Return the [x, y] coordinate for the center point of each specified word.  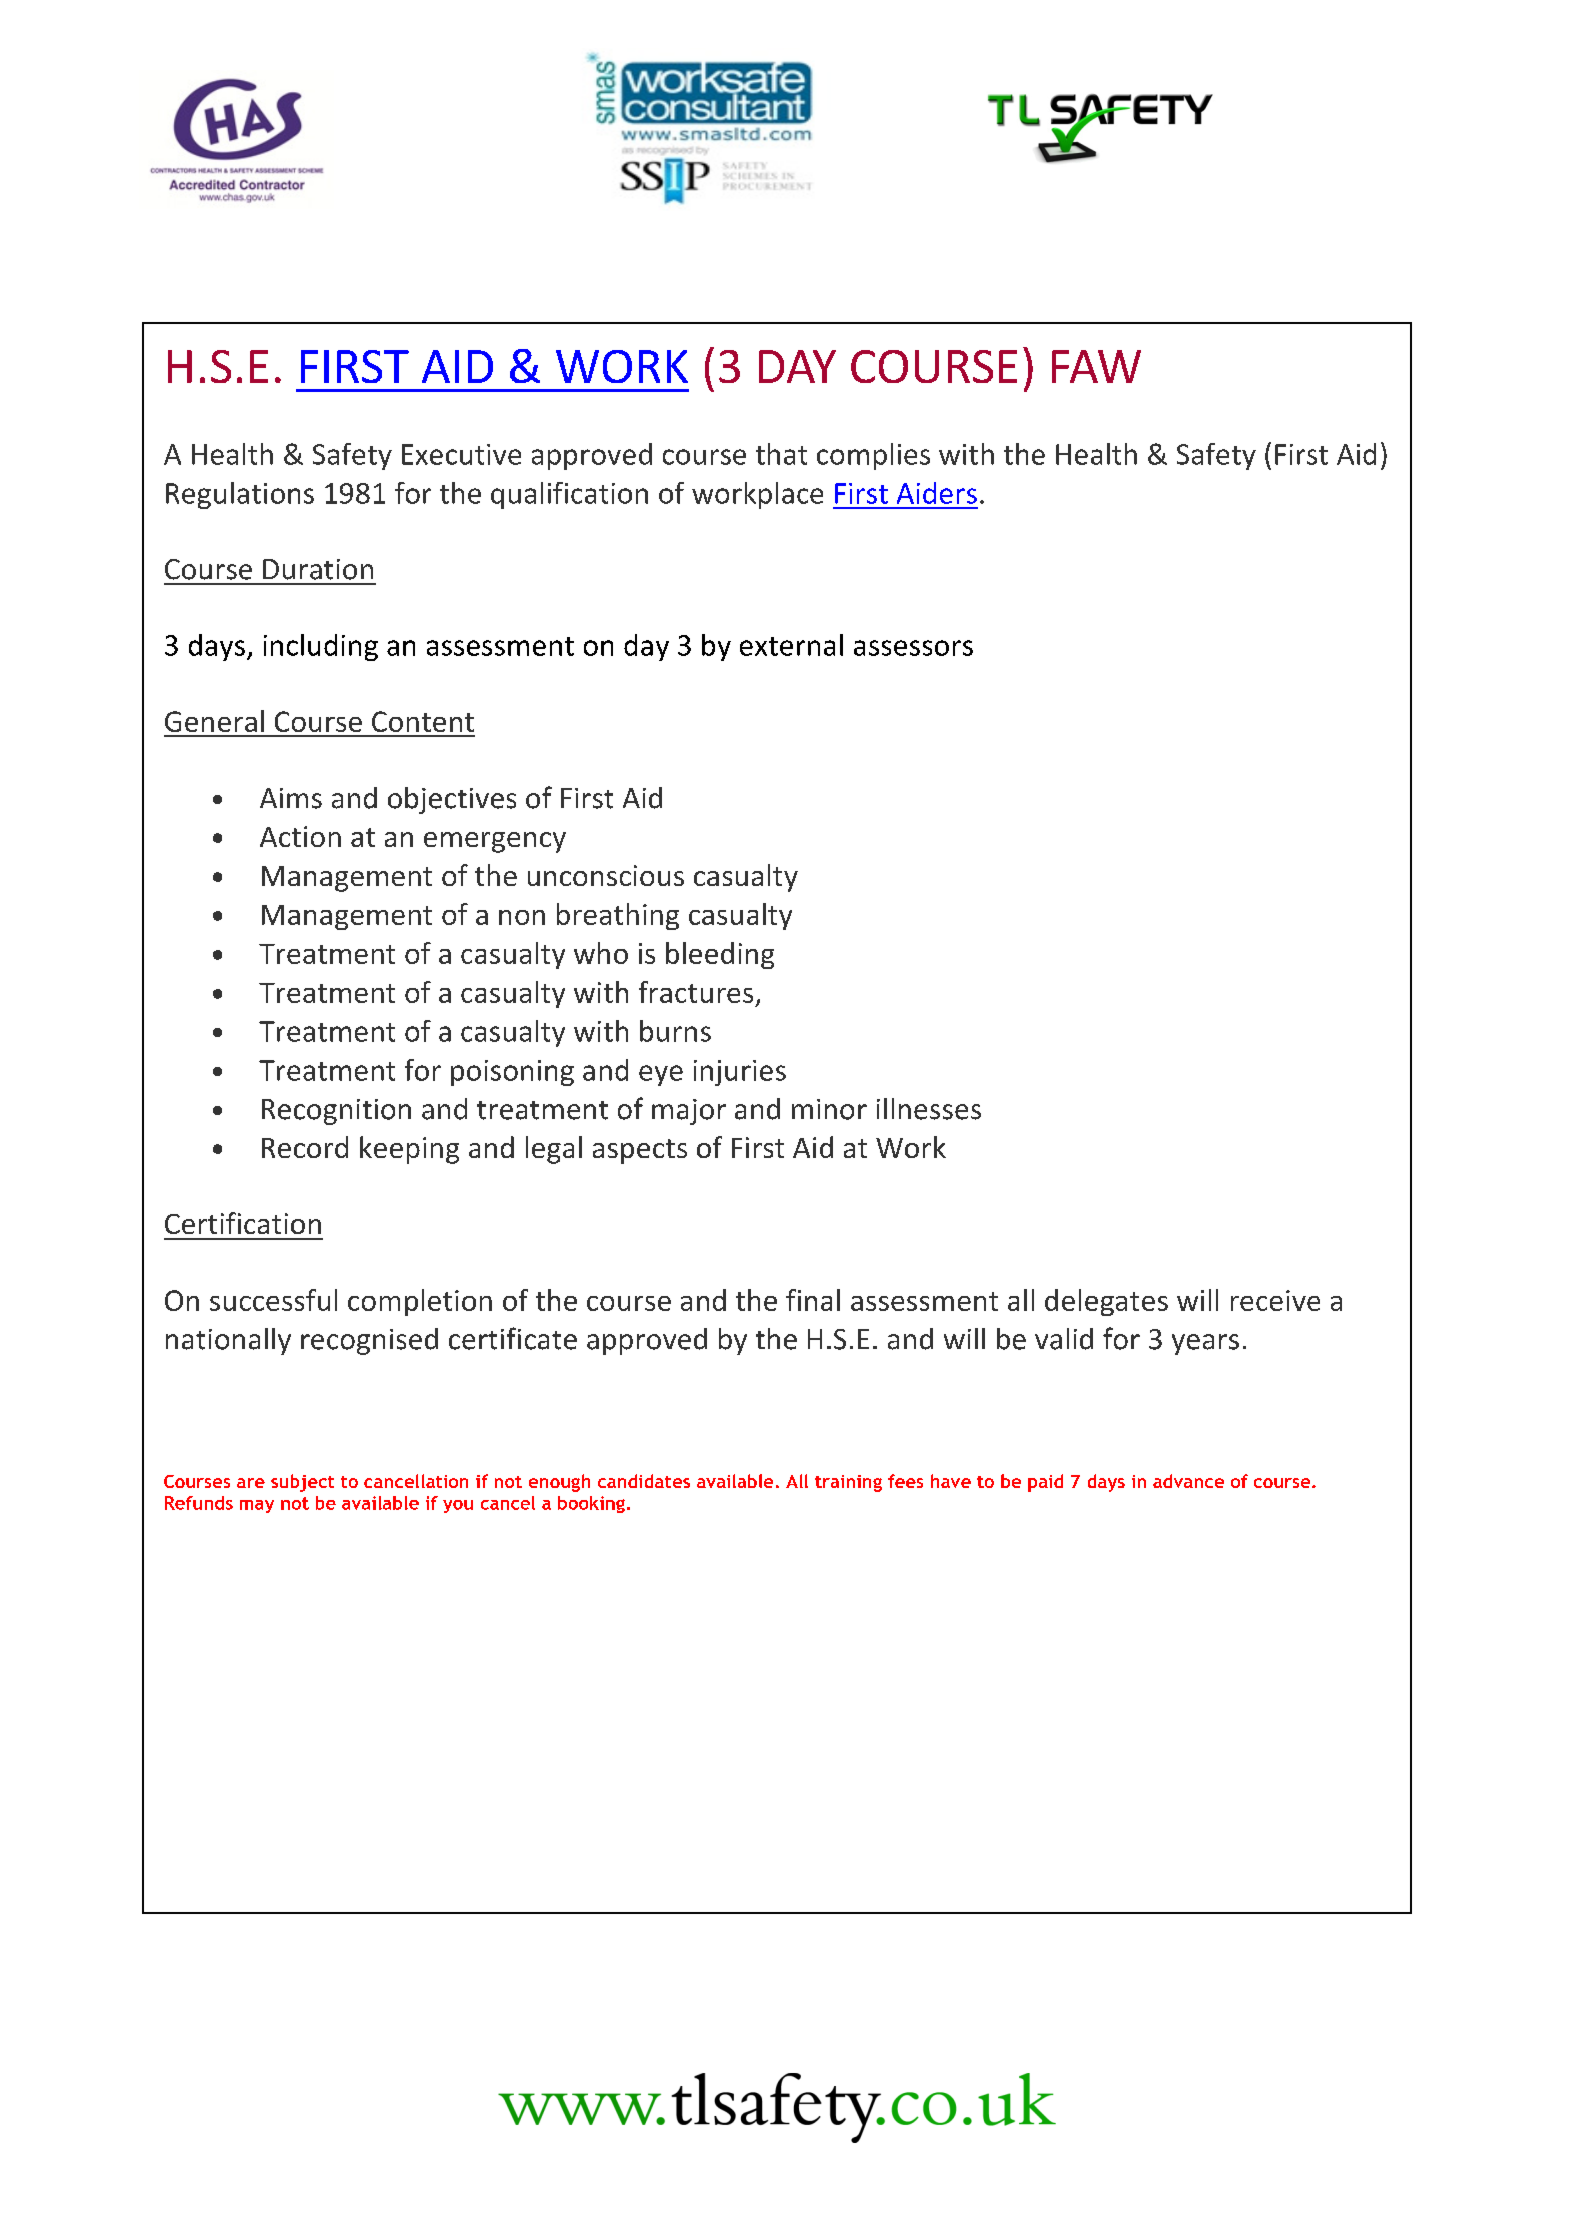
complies [873, 456]
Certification [243, 1223]
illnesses [929, 1109]
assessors [913, 648]
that [781, 454]
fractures [696, 992]
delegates [1106, 1302]
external [791, 645]
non [522, 917]
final [813, 1300]
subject [302, 1483]
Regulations [240, 495]
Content [423, 721]
